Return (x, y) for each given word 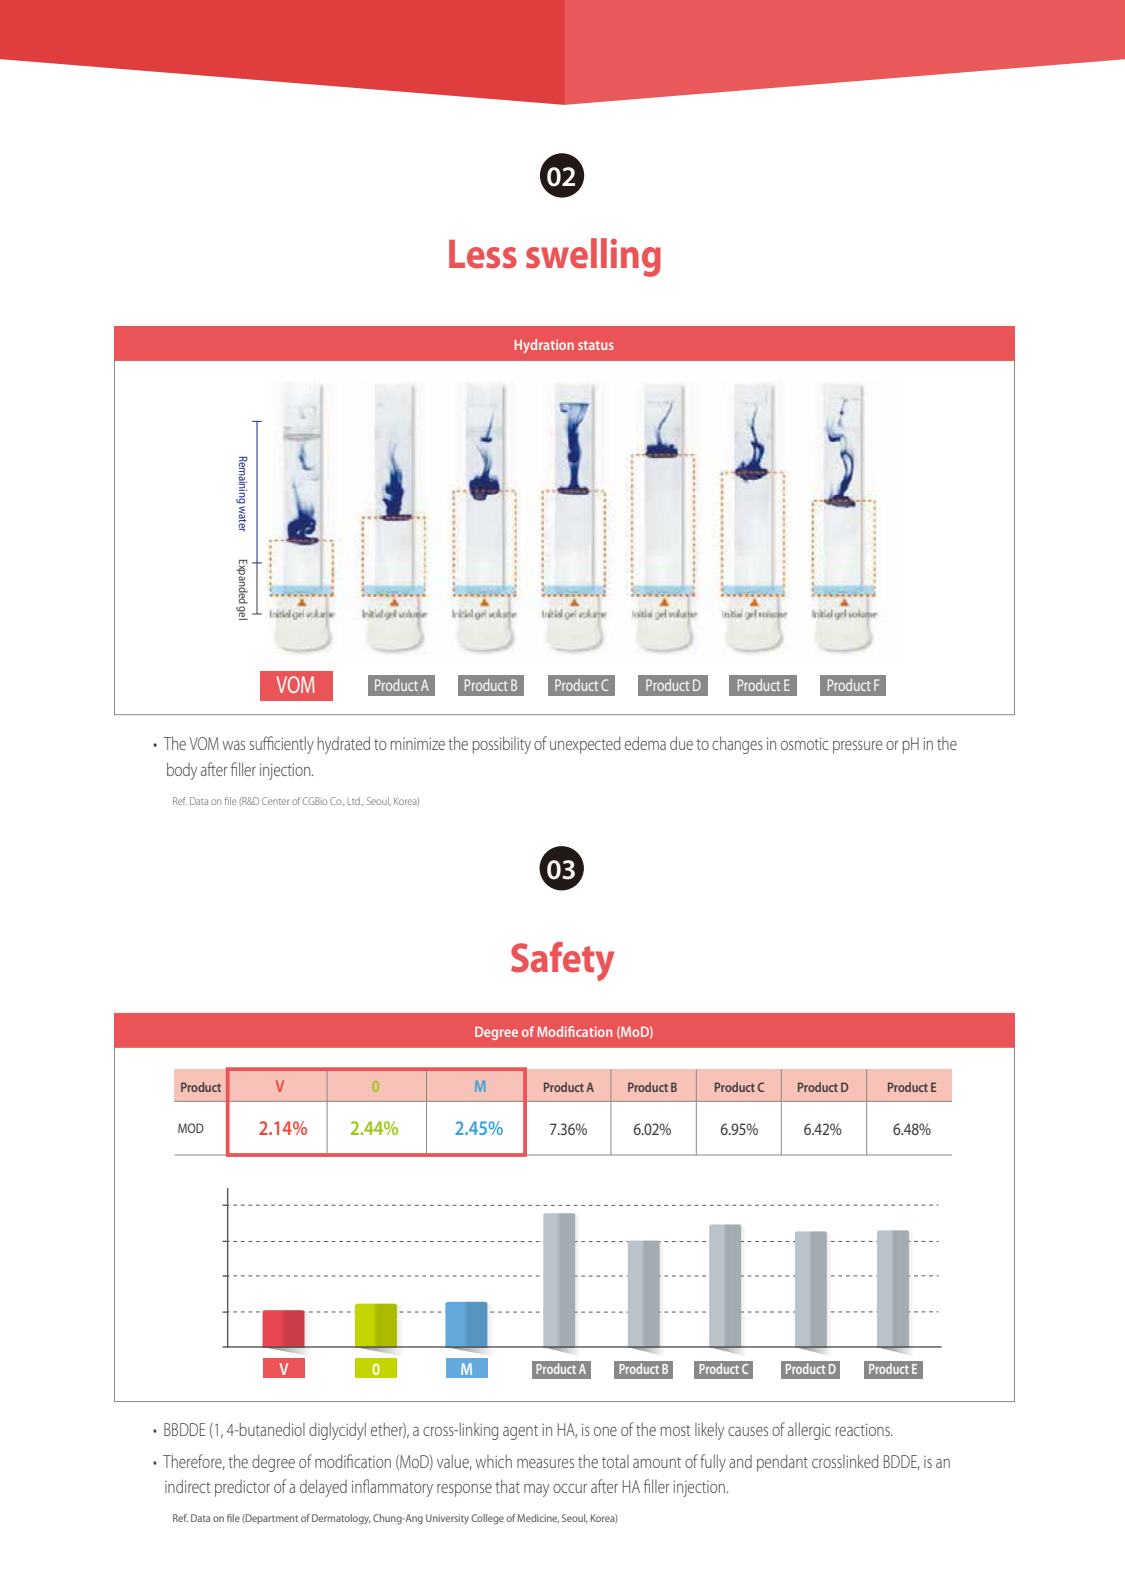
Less (483, 254)
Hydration (544, 346)
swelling (593, 257)
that (507, 1486)
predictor (242, 1488)
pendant (782, 1463)
